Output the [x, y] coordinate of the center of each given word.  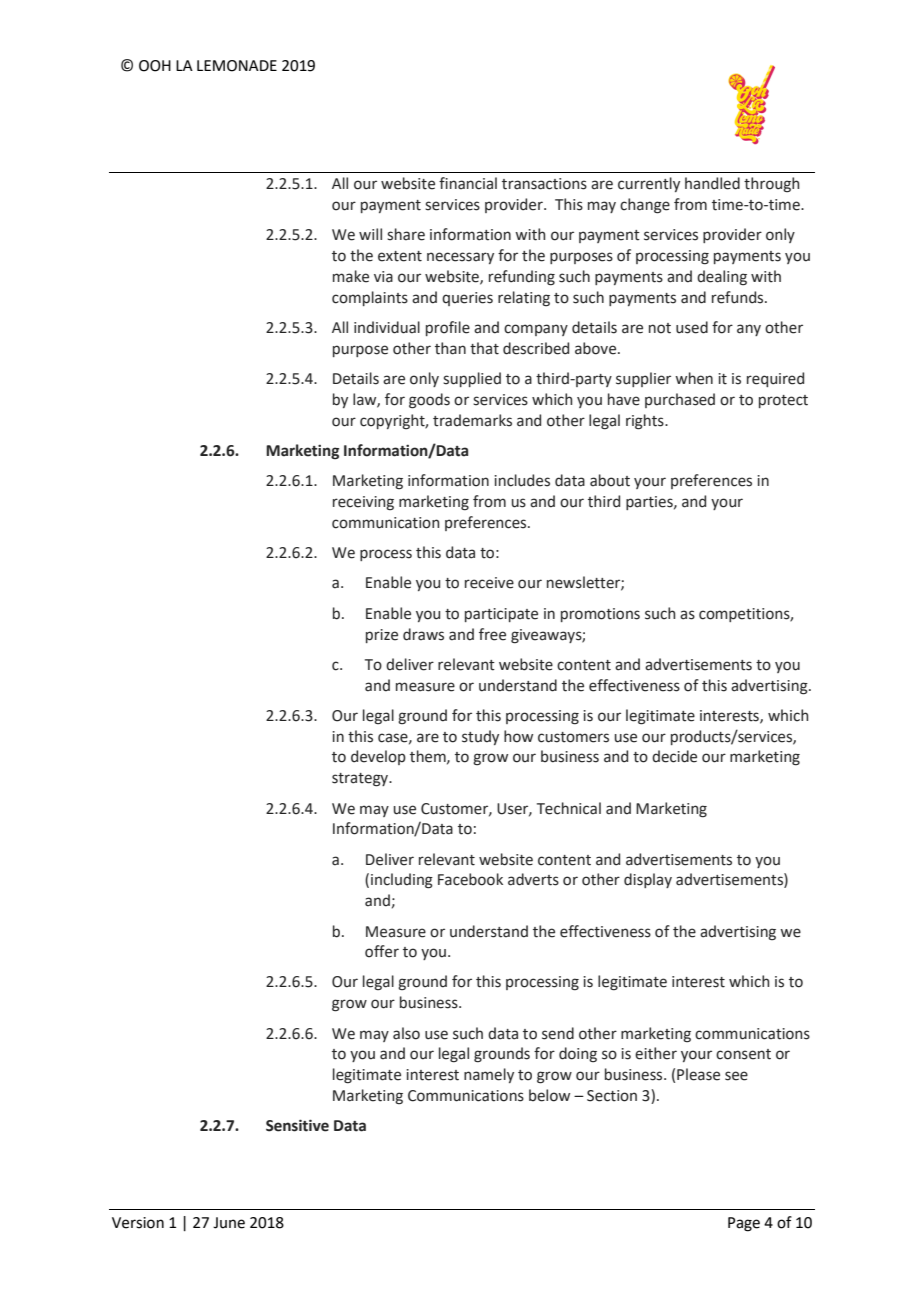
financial [468, 183]
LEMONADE [237, 66]
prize [382, 636]
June [229, 1223]
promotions [600, 615]
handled [712, 183]
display [648, 880]
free [492, 634]
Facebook [470, 879]
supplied [472, 379]
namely [489, 1075]
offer [382, 951]
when [694, 378]
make [351, 276]
